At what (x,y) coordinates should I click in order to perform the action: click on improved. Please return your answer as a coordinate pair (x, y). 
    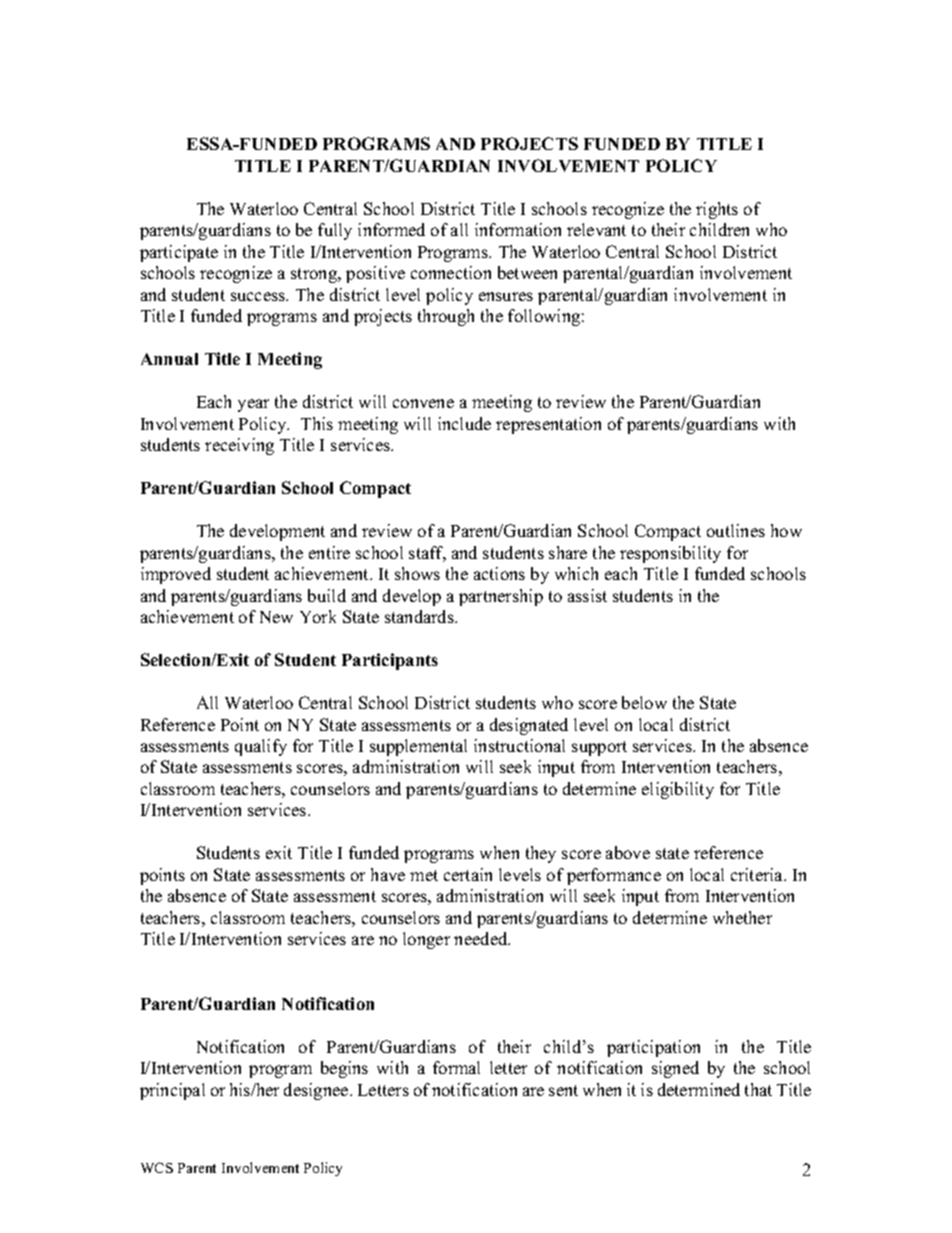
    Looking at the image, I should click on (176, 575).
